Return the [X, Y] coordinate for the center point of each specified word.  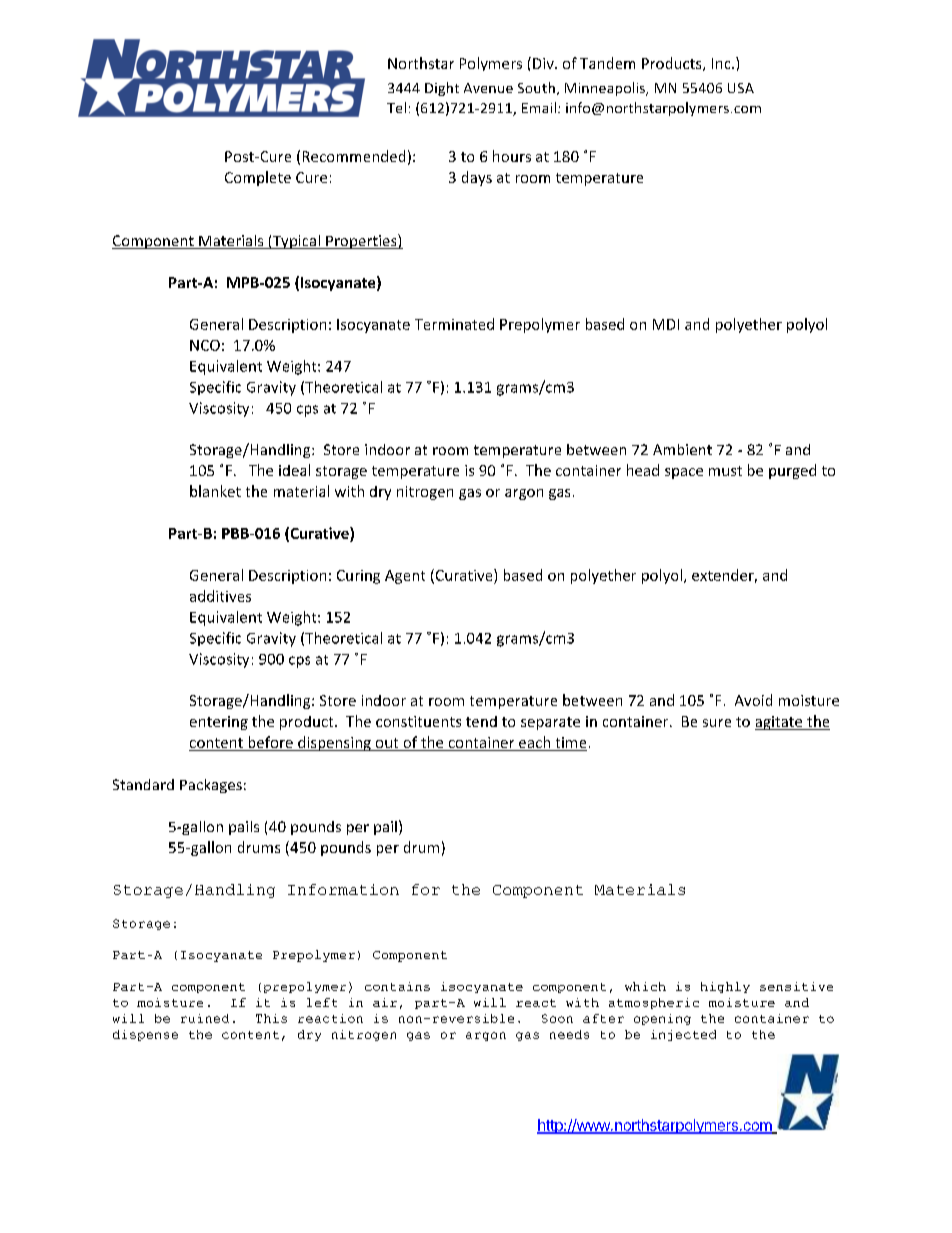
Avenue [488, 88]
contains [397, 986]
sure [717, 723]
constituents [418, 721]
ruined [205, 1018]
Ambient [682, 449]
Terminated [454, 324]
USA [741, 88]
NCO [205, 345]
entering [219, 723]
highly [725, 987]
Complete [258, 178]
